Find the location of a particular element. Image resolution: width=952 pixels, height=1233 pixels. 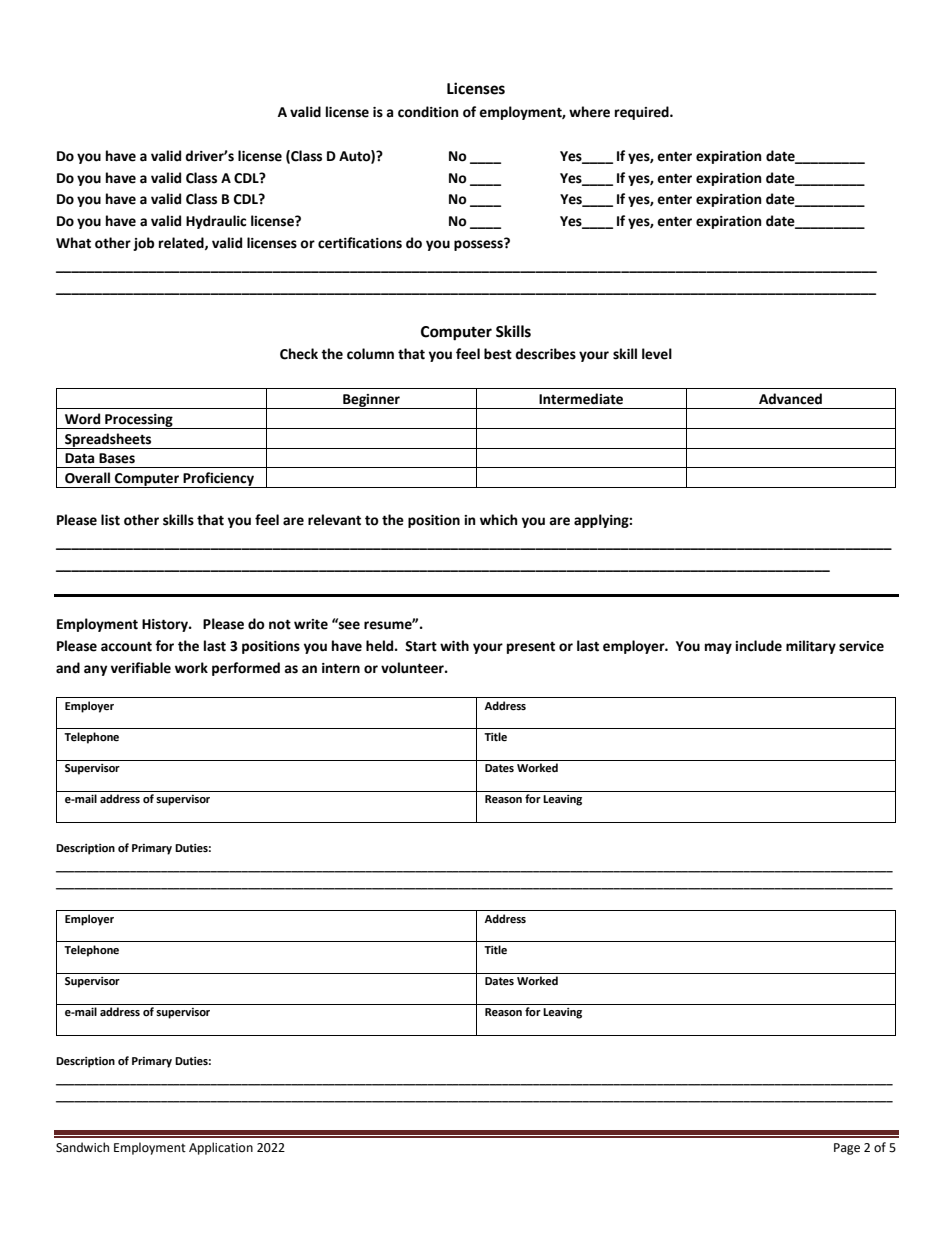

best is located at coordinates (498, 354).
